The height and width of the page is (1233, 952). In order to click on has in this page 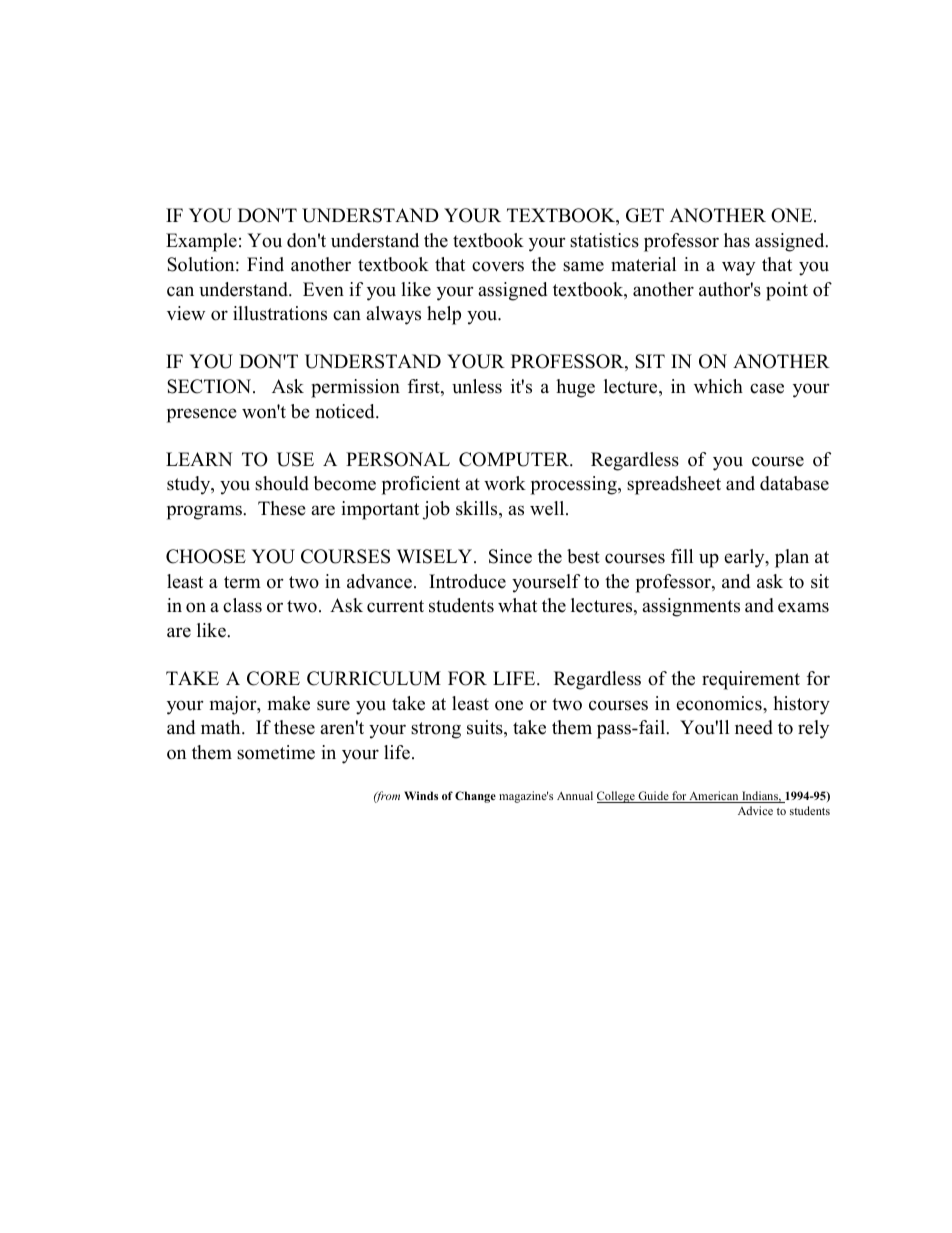, I will do `click(737, 240)`.
